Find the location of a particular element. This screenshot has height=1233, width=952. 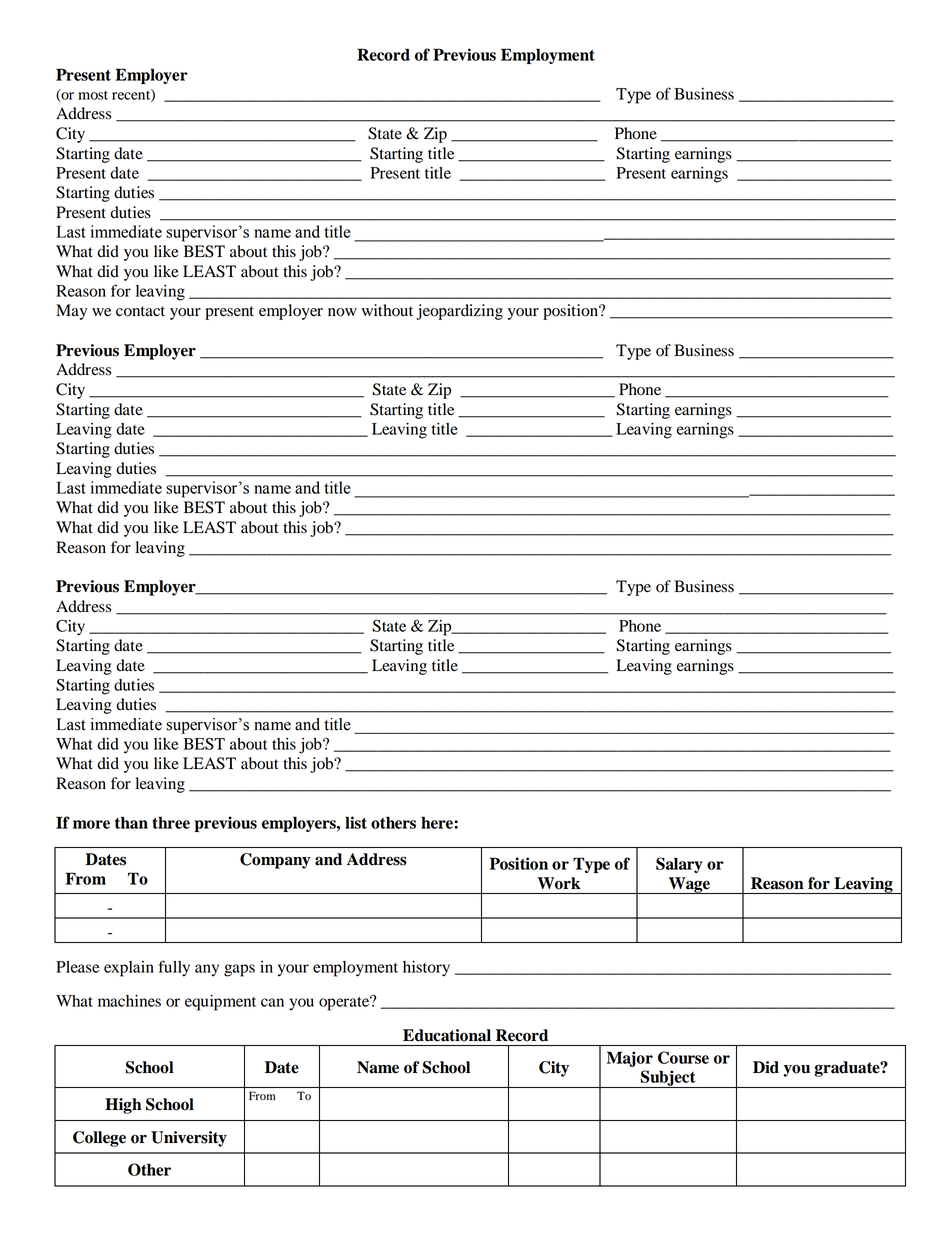

most is located at coordinates (93, 95).
